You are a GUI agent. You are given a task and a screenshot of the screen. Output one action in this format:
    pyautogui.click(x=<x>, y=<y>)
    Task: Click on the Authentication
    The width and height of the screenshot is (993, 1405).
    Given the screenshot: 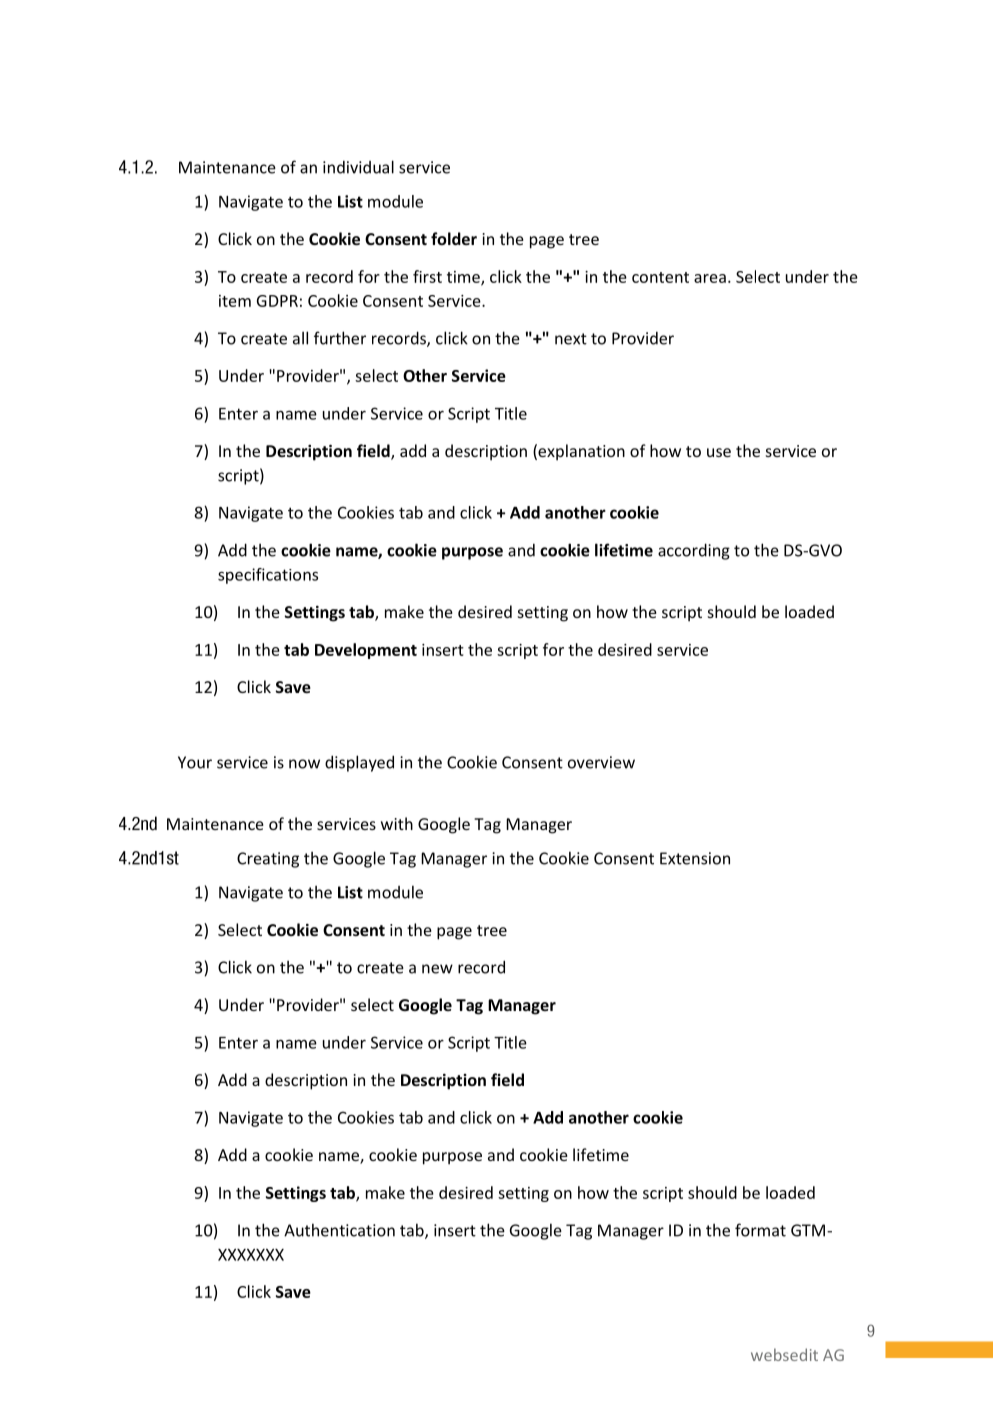 What is the action you would take?
    pyautogui.click(x=339, y=1230)
